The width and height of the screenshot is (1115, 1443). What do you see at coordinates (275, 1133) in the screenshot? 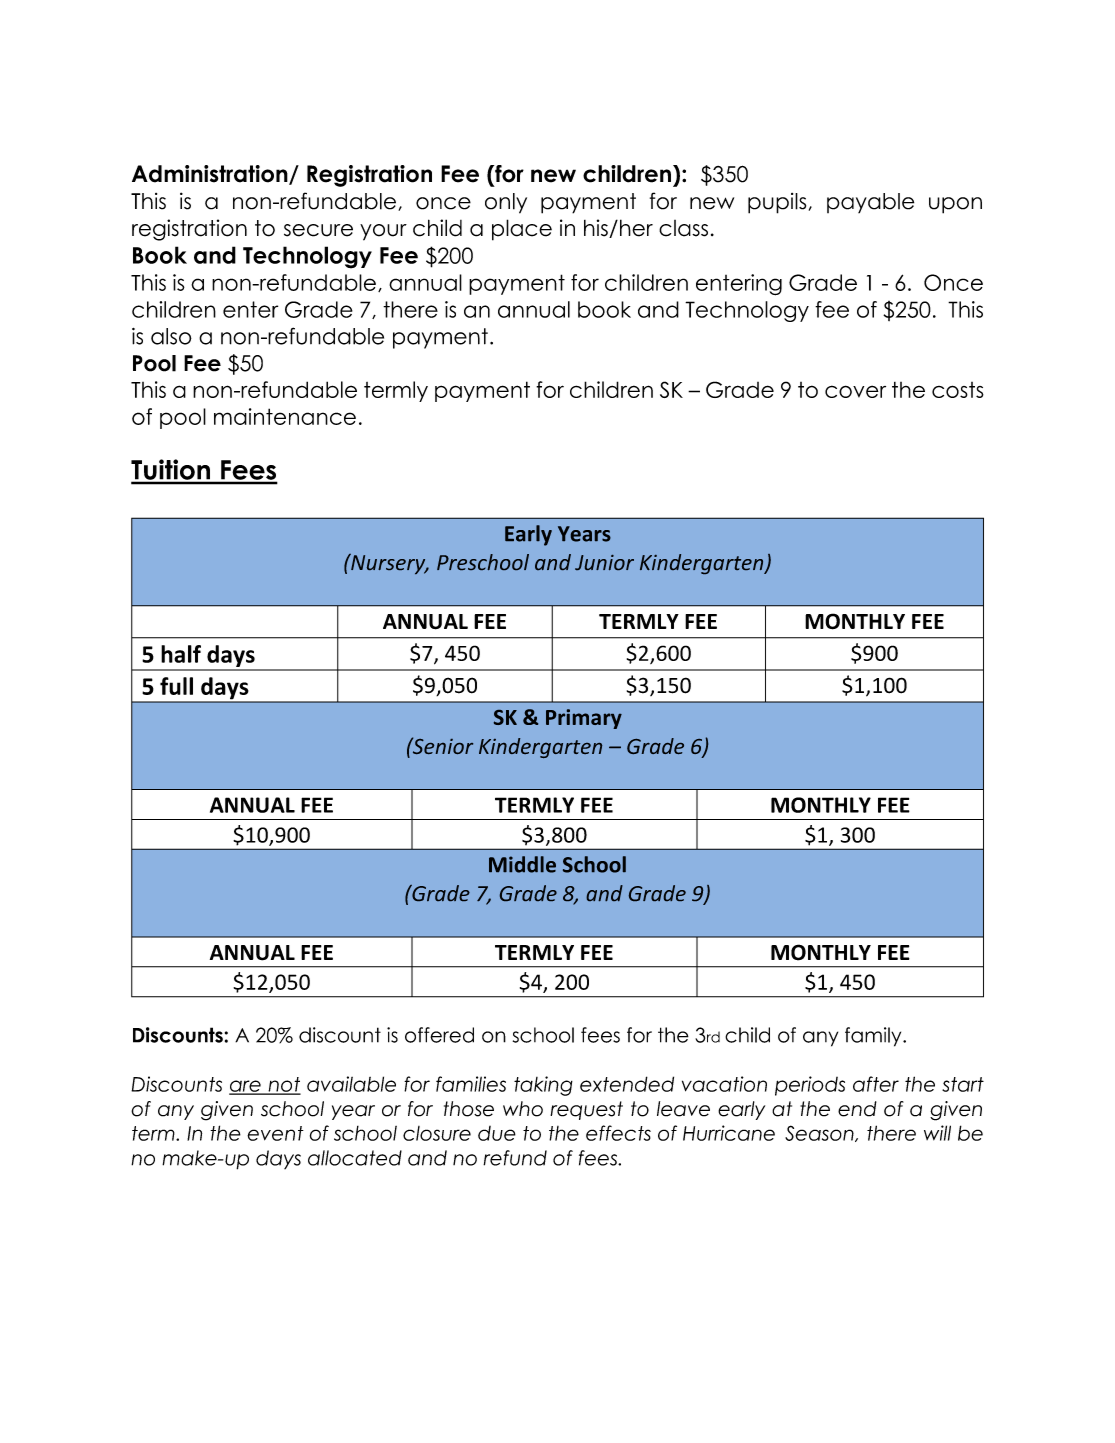
I see `event` at bounding box center [275, 1133].
